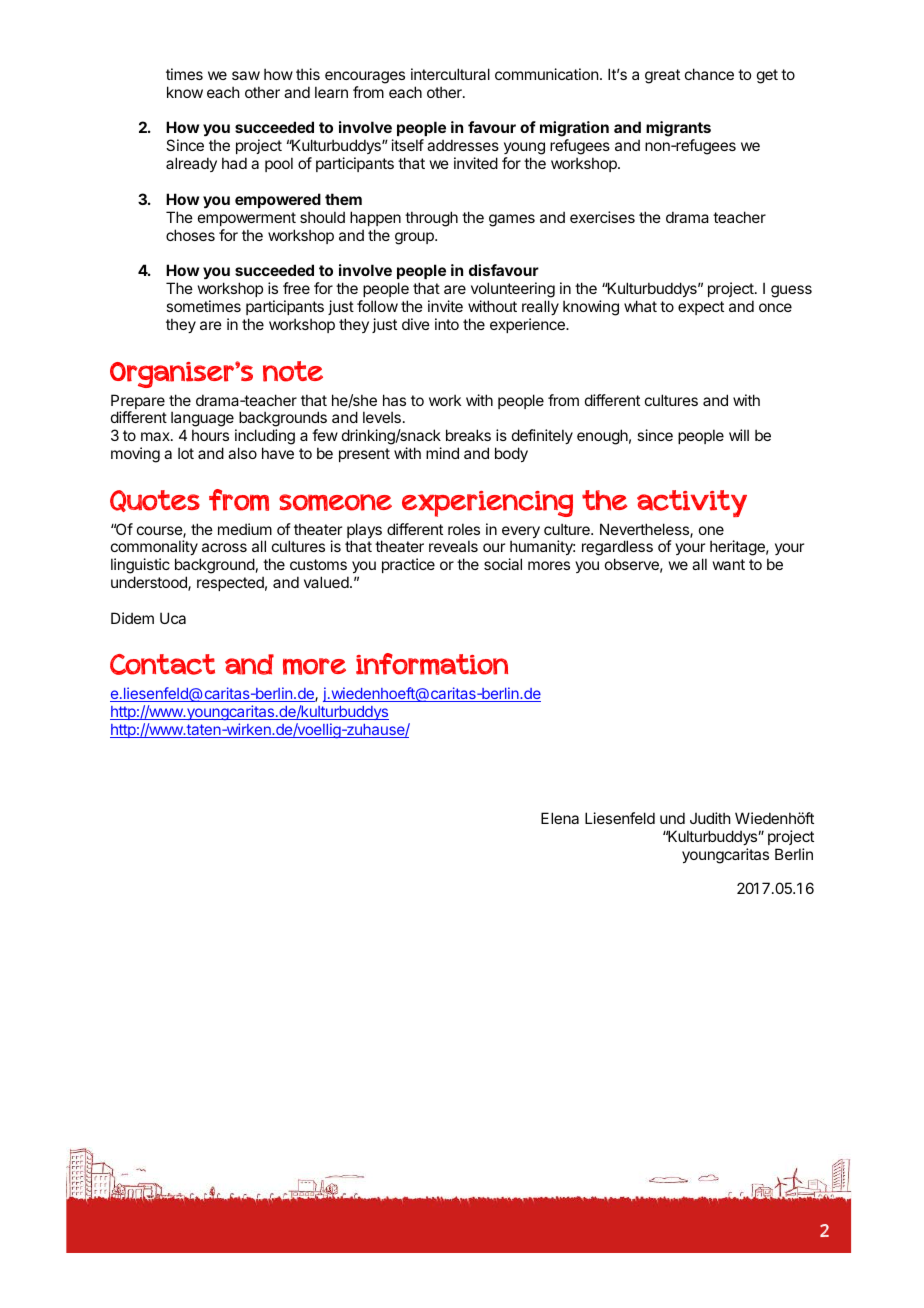  I want to click on hours, so click(210, 435).
